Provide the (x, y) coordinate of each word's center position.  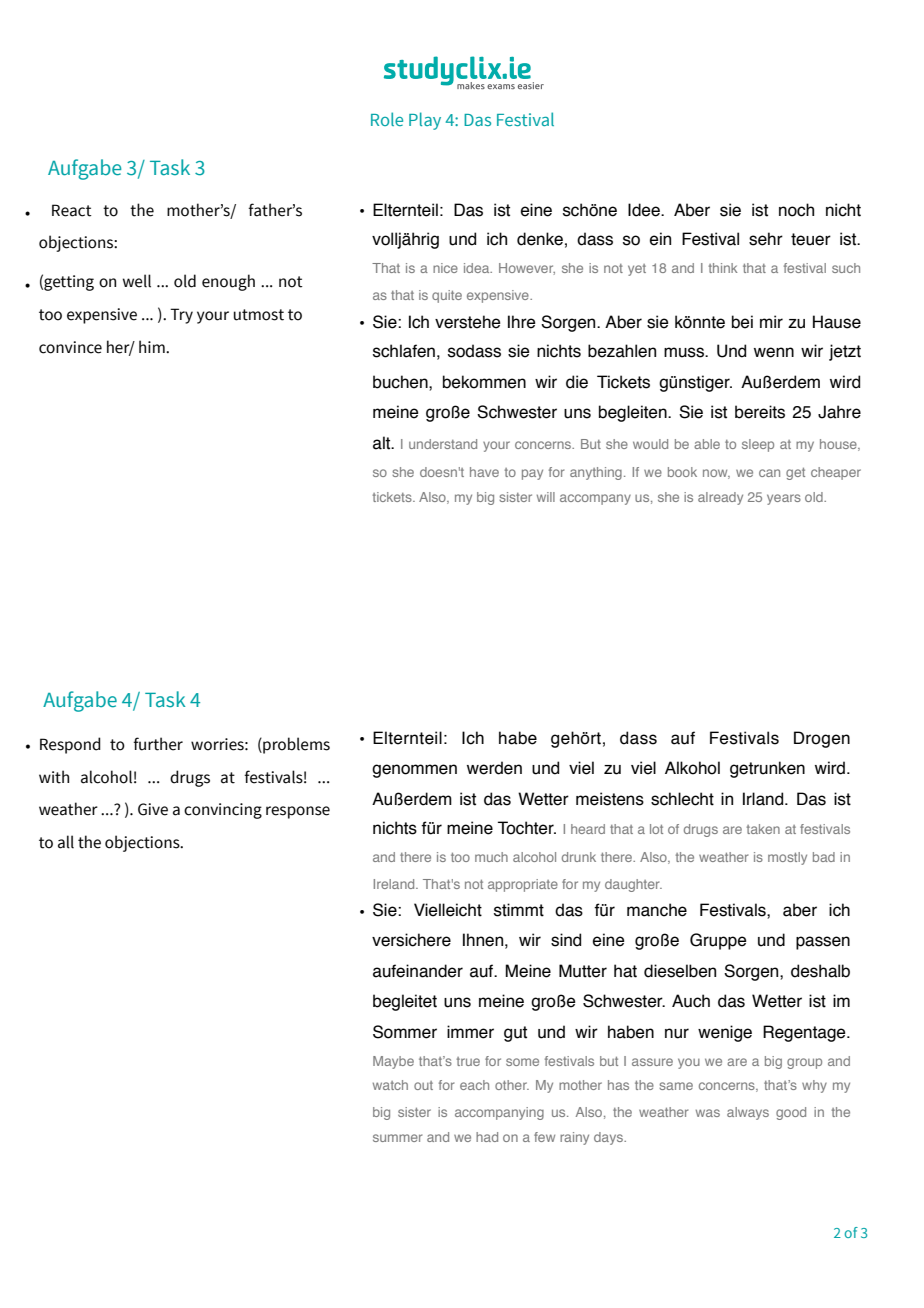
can (769, 473)
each (474, 1085)
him (153, 346)
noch (796, 210)
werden (494, 768)
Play (425, 121)
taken (763, 829)
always (748, 1113)
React (72, 210)
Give (153, 809)
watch (390, 1085)
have (484, 472)
